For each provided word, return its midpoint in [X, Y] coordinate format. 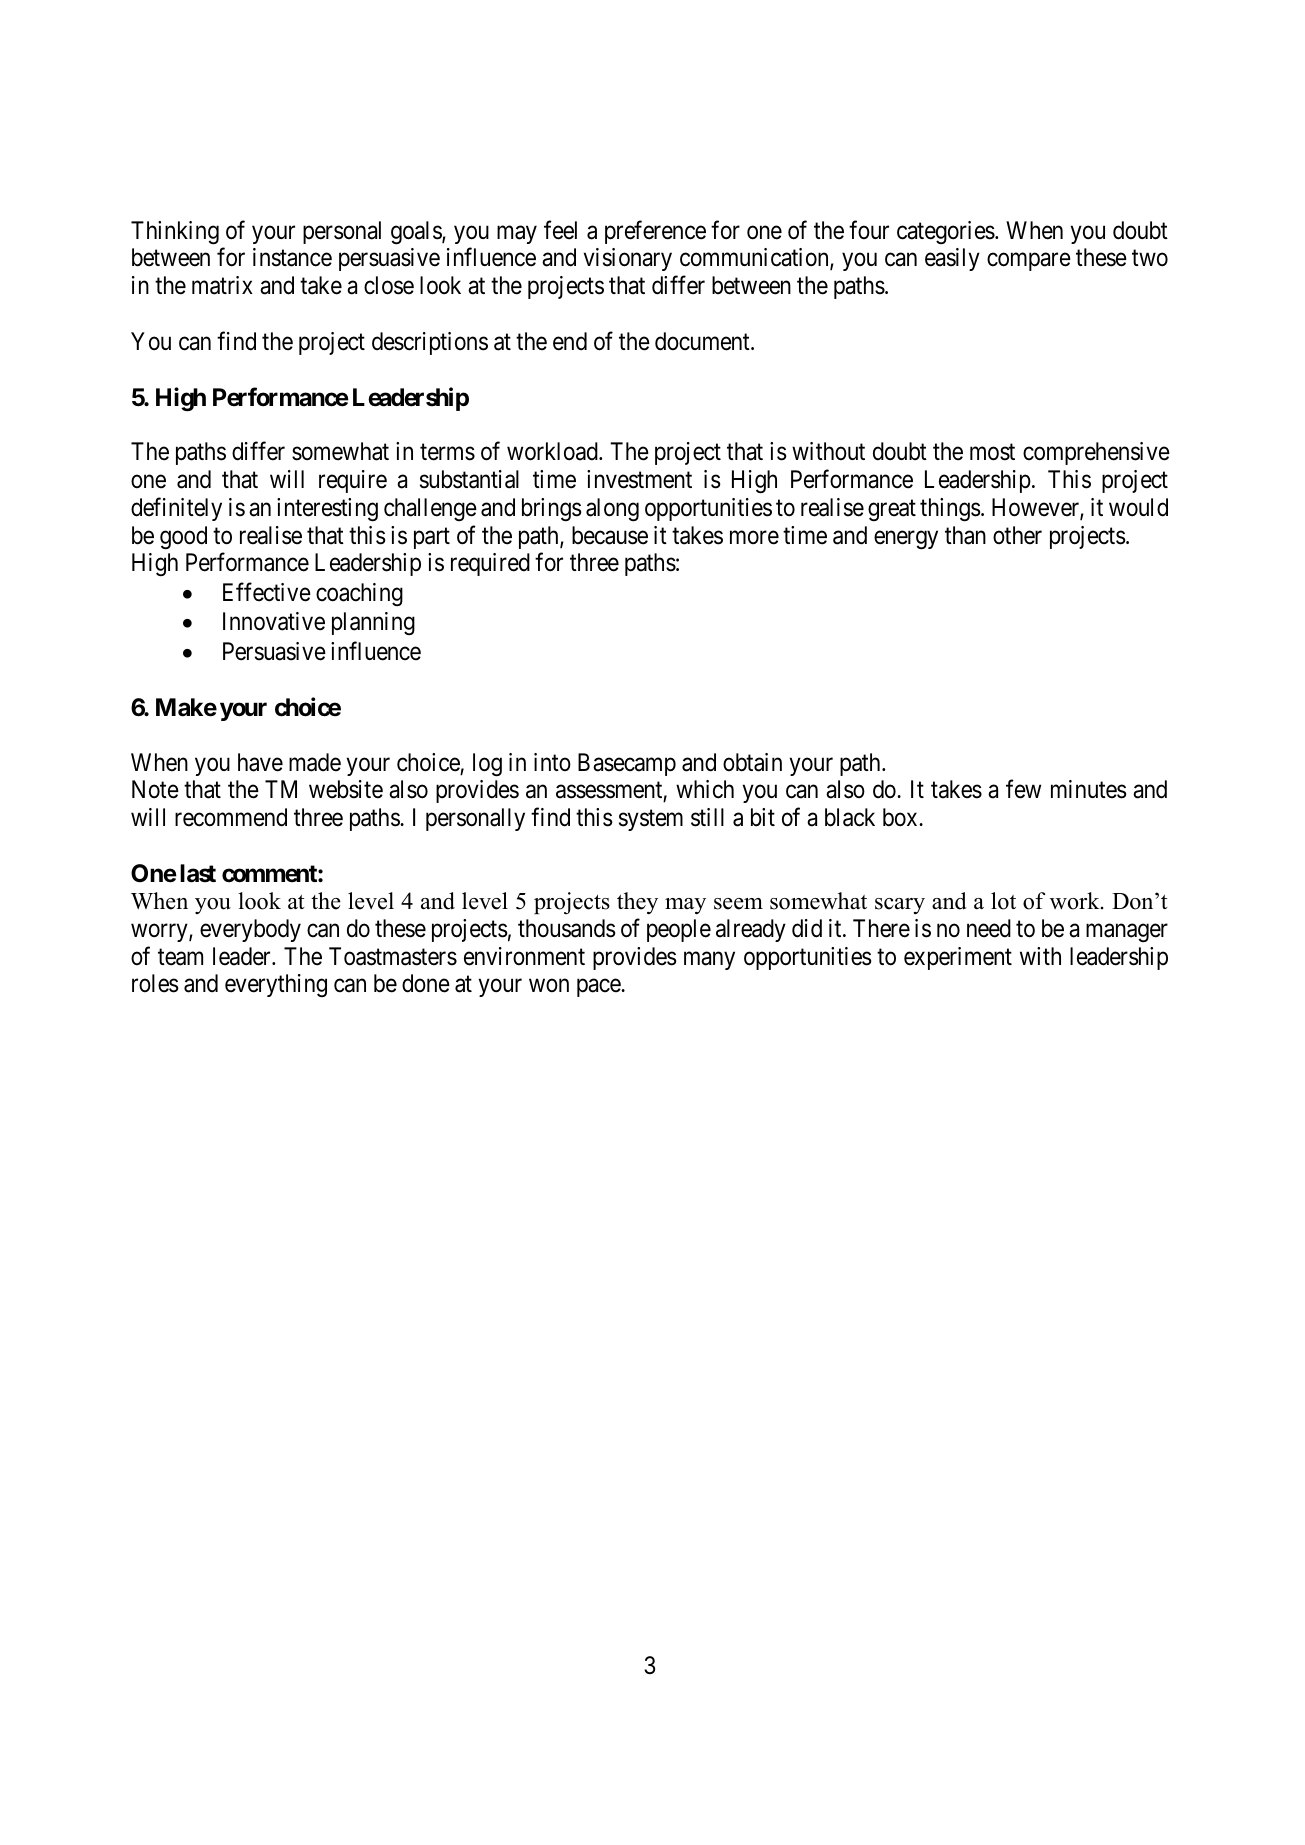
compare [1029, 262]
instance [292, 257]
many [709, 960]
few [1023, 789]
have [260, 762]
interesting [327, 510]
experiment [958, 958]
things [950, 510]
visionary [628, 259]
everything [276, 985]
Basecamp [627, 764]
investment [639, 479]
